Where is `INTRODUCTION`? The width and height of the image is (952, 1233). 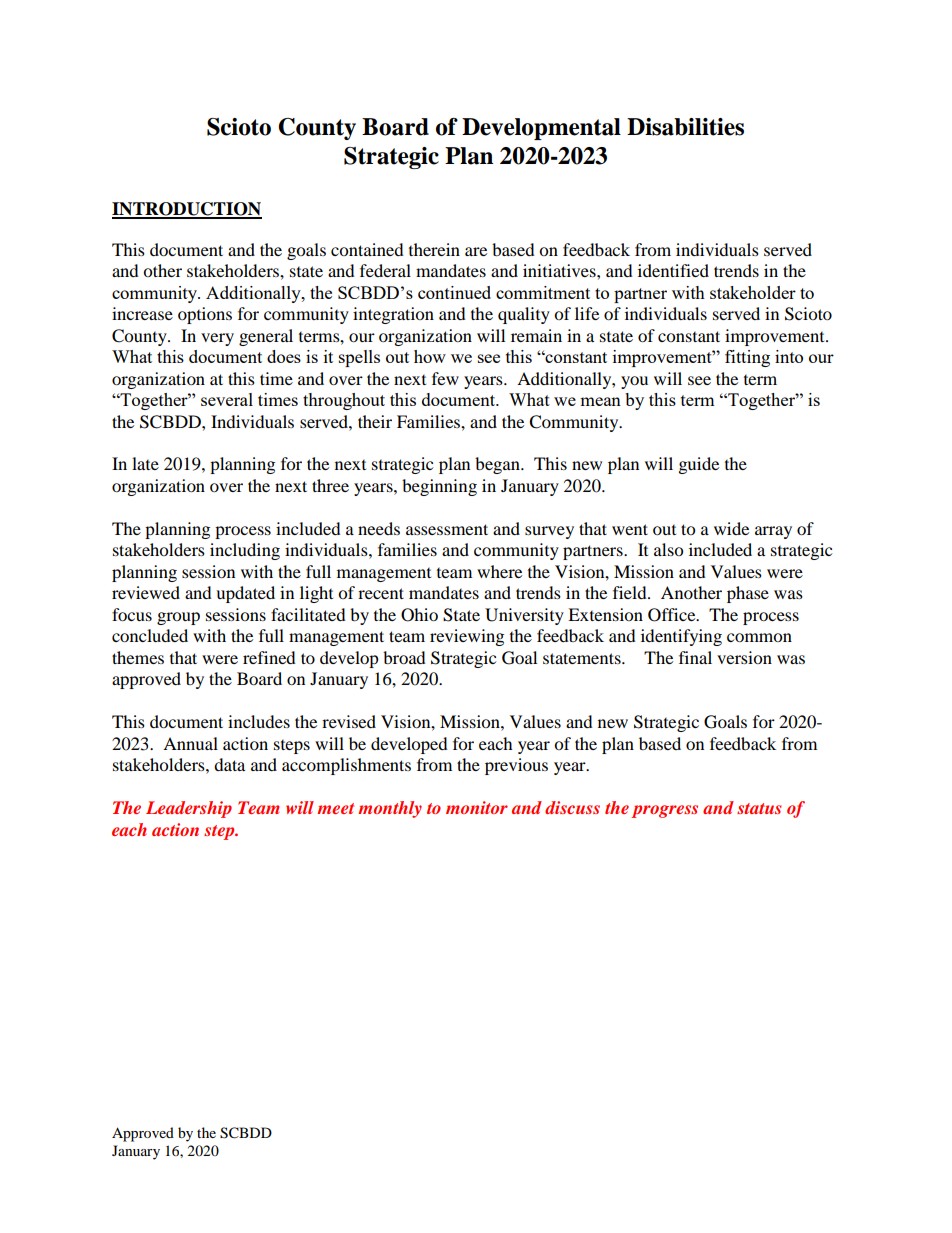
INTRODUCTION is located at coordinates (187, 210).
